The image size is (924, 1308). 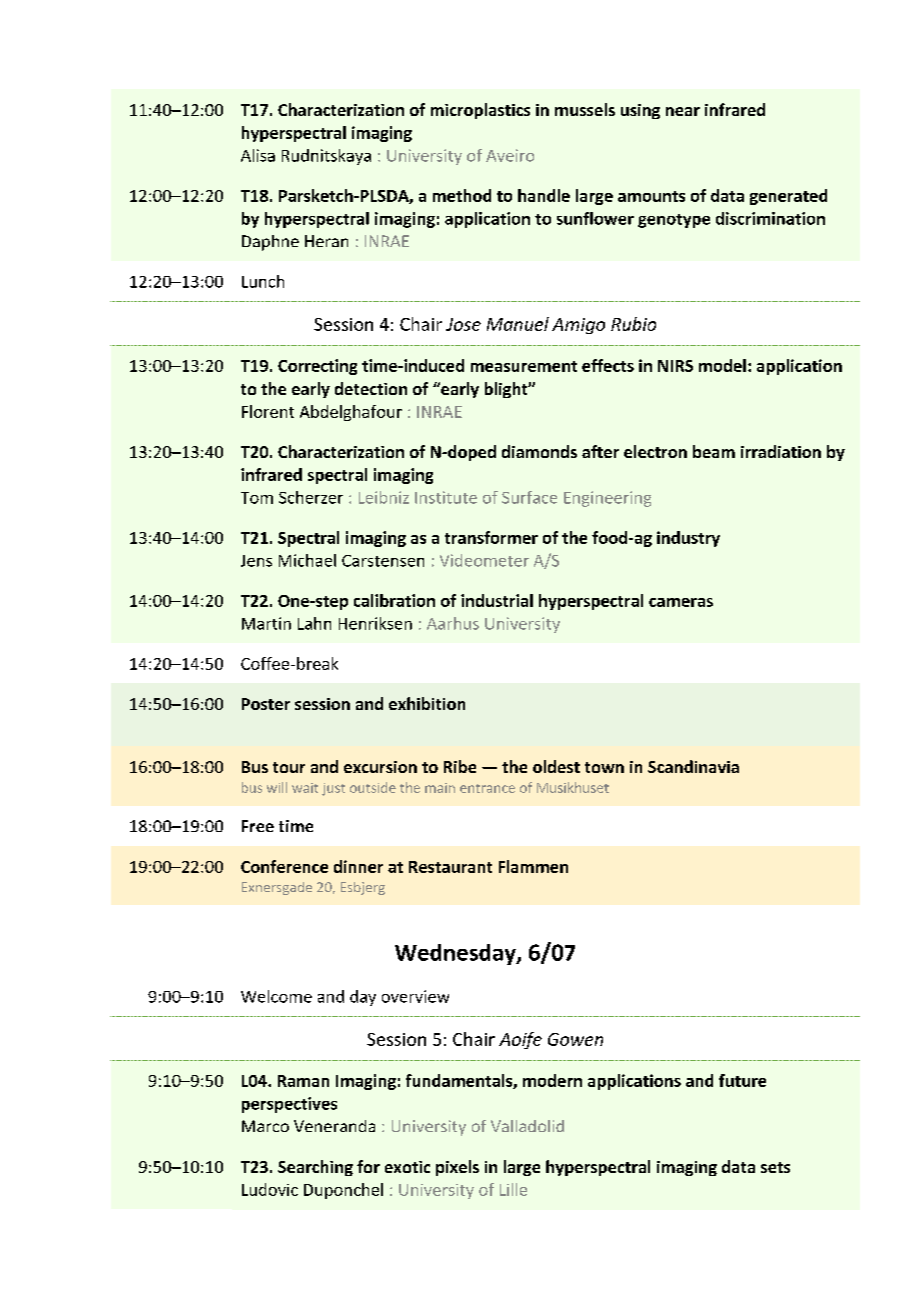 What do you see at coordinates (480, 111) in the document?
I see `microplastics` at bounding box center [480, 111].
